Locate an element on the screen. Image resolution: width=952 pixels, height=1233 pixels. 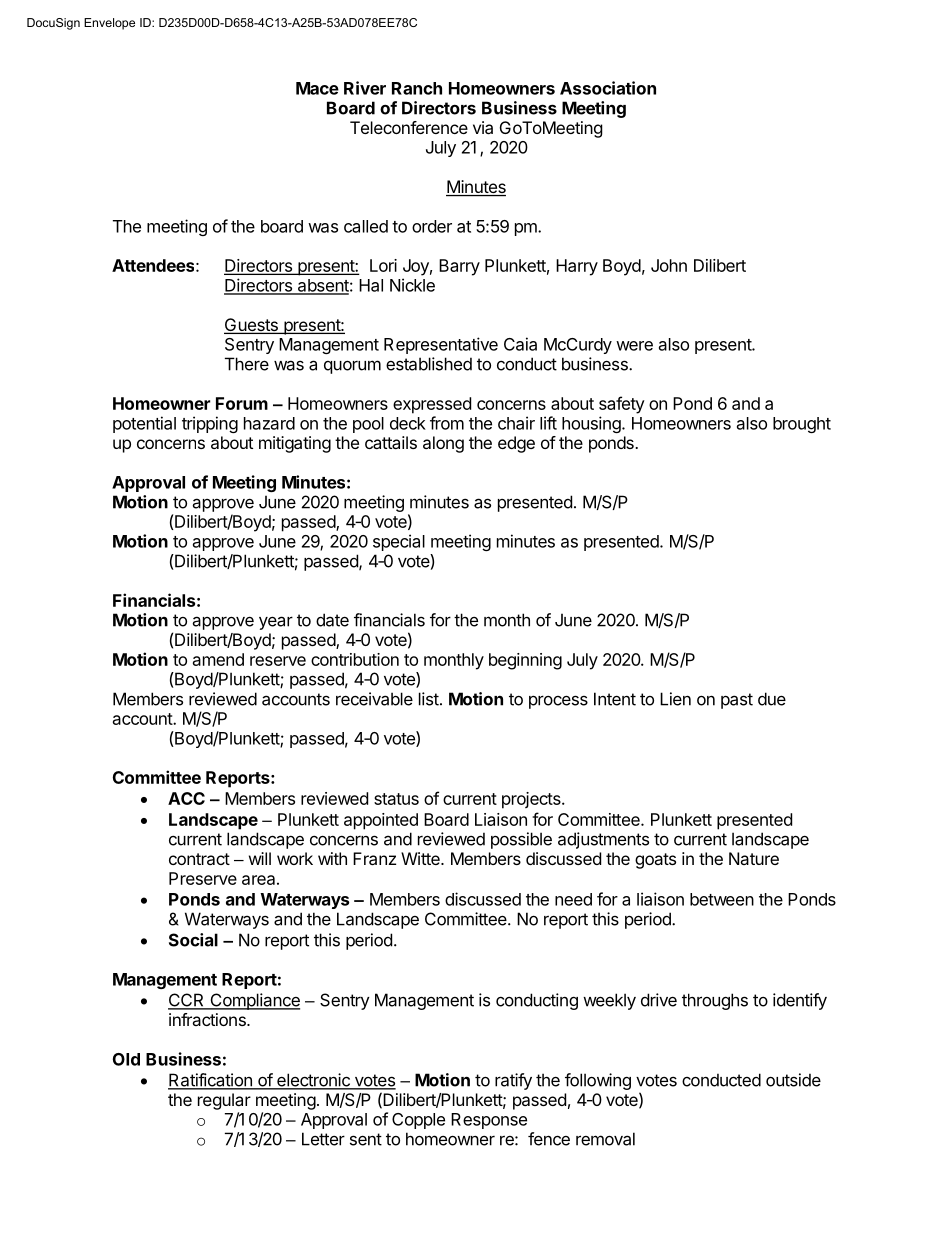
Association is located at coordinates (608, 88).
